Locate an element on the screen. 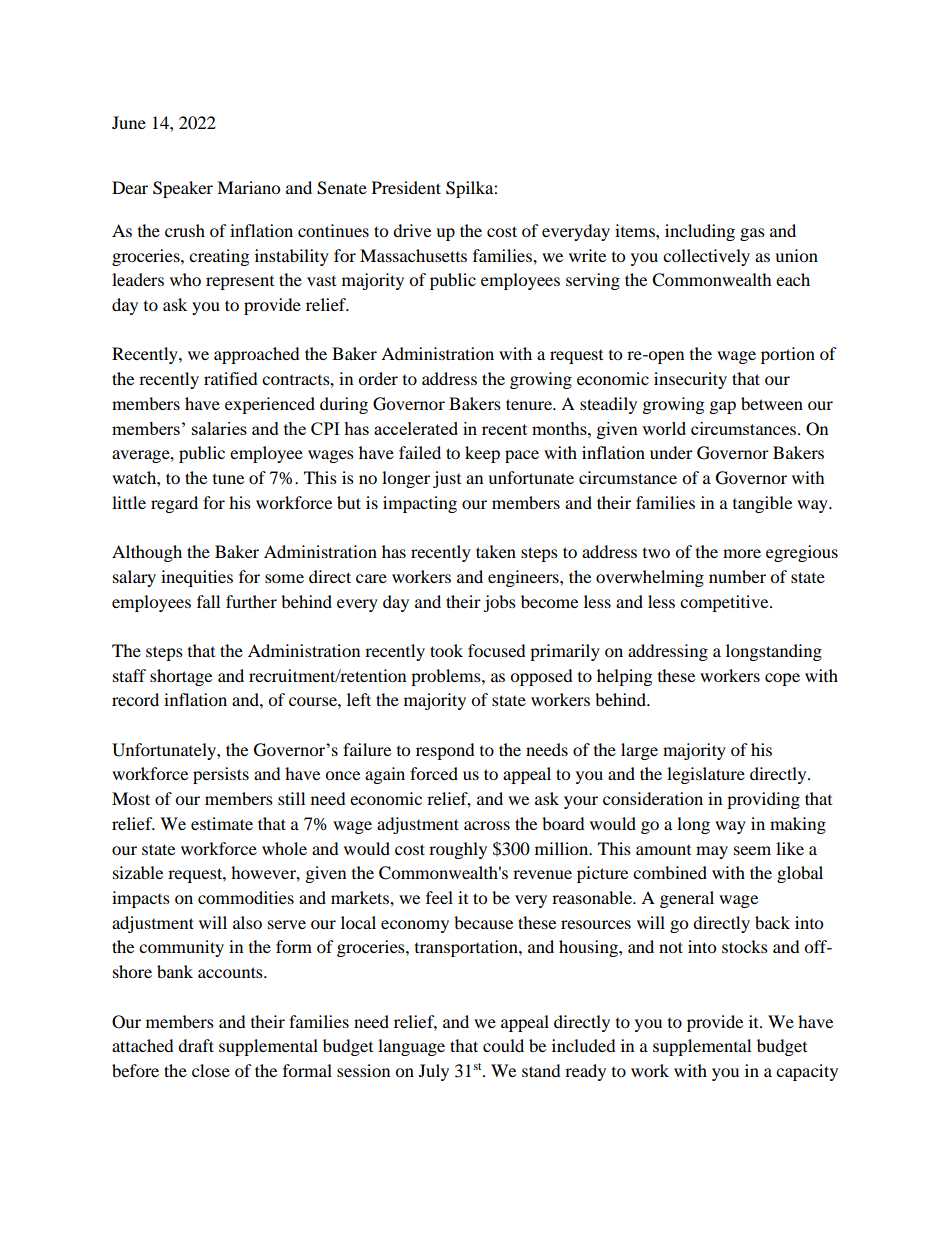 The height and width of the screenshot is (1233, 952). commodities is located at coordinates (246, 897).
